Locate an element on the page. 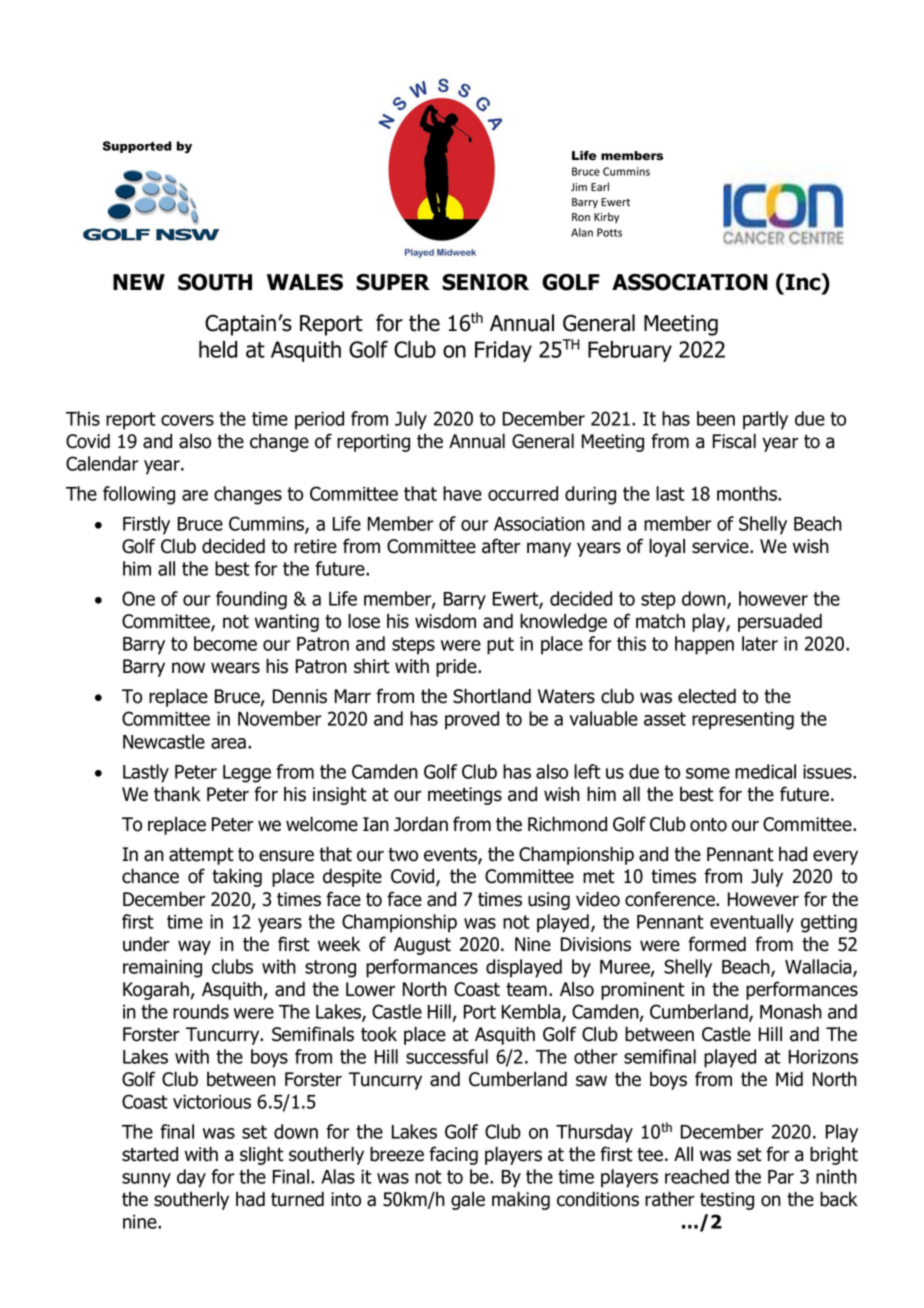  Jordan is located at coordinates (421, 824).
